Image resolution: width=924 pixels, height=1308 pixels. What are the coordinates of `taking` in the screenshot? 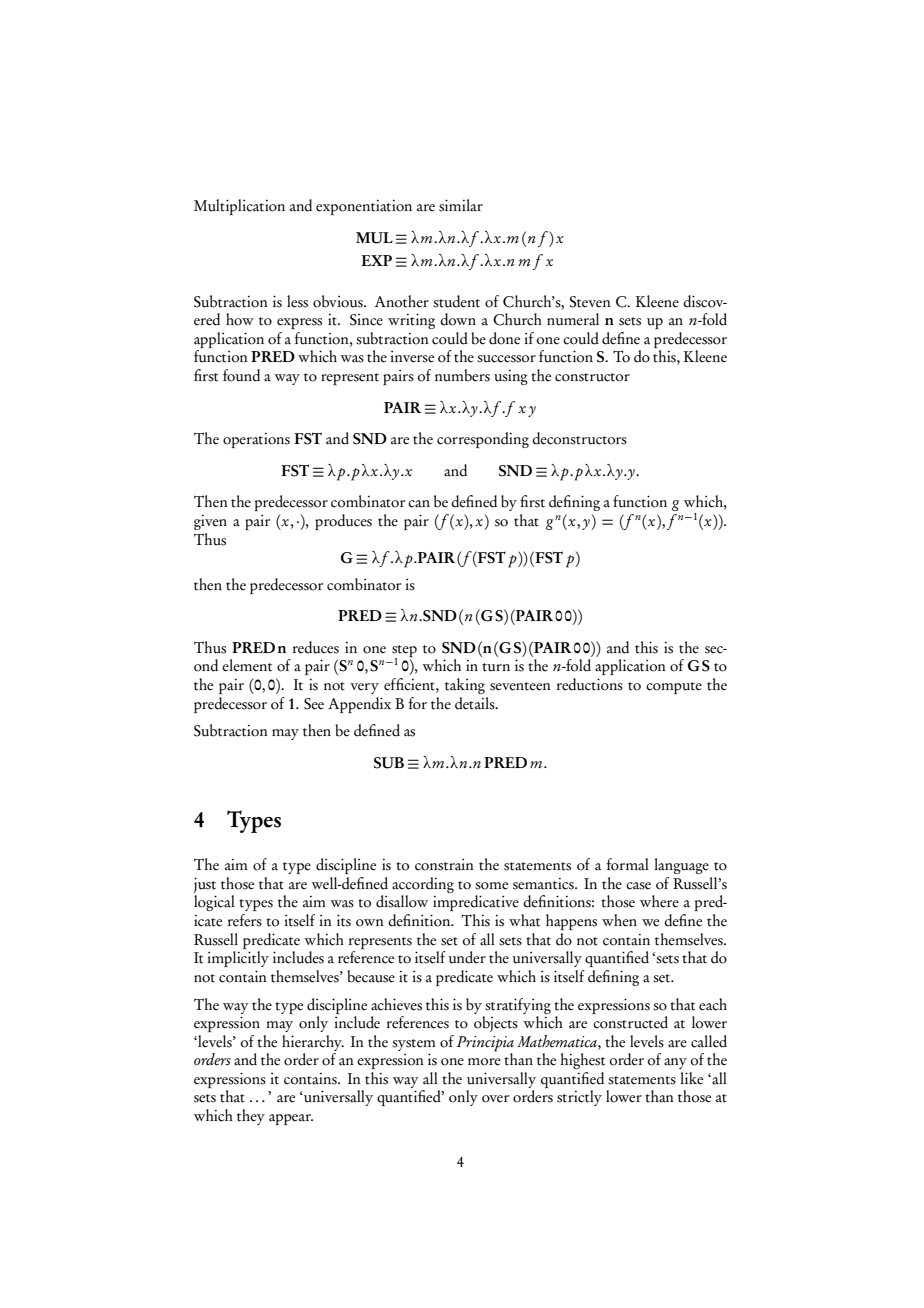 It's located at (465, 686).
